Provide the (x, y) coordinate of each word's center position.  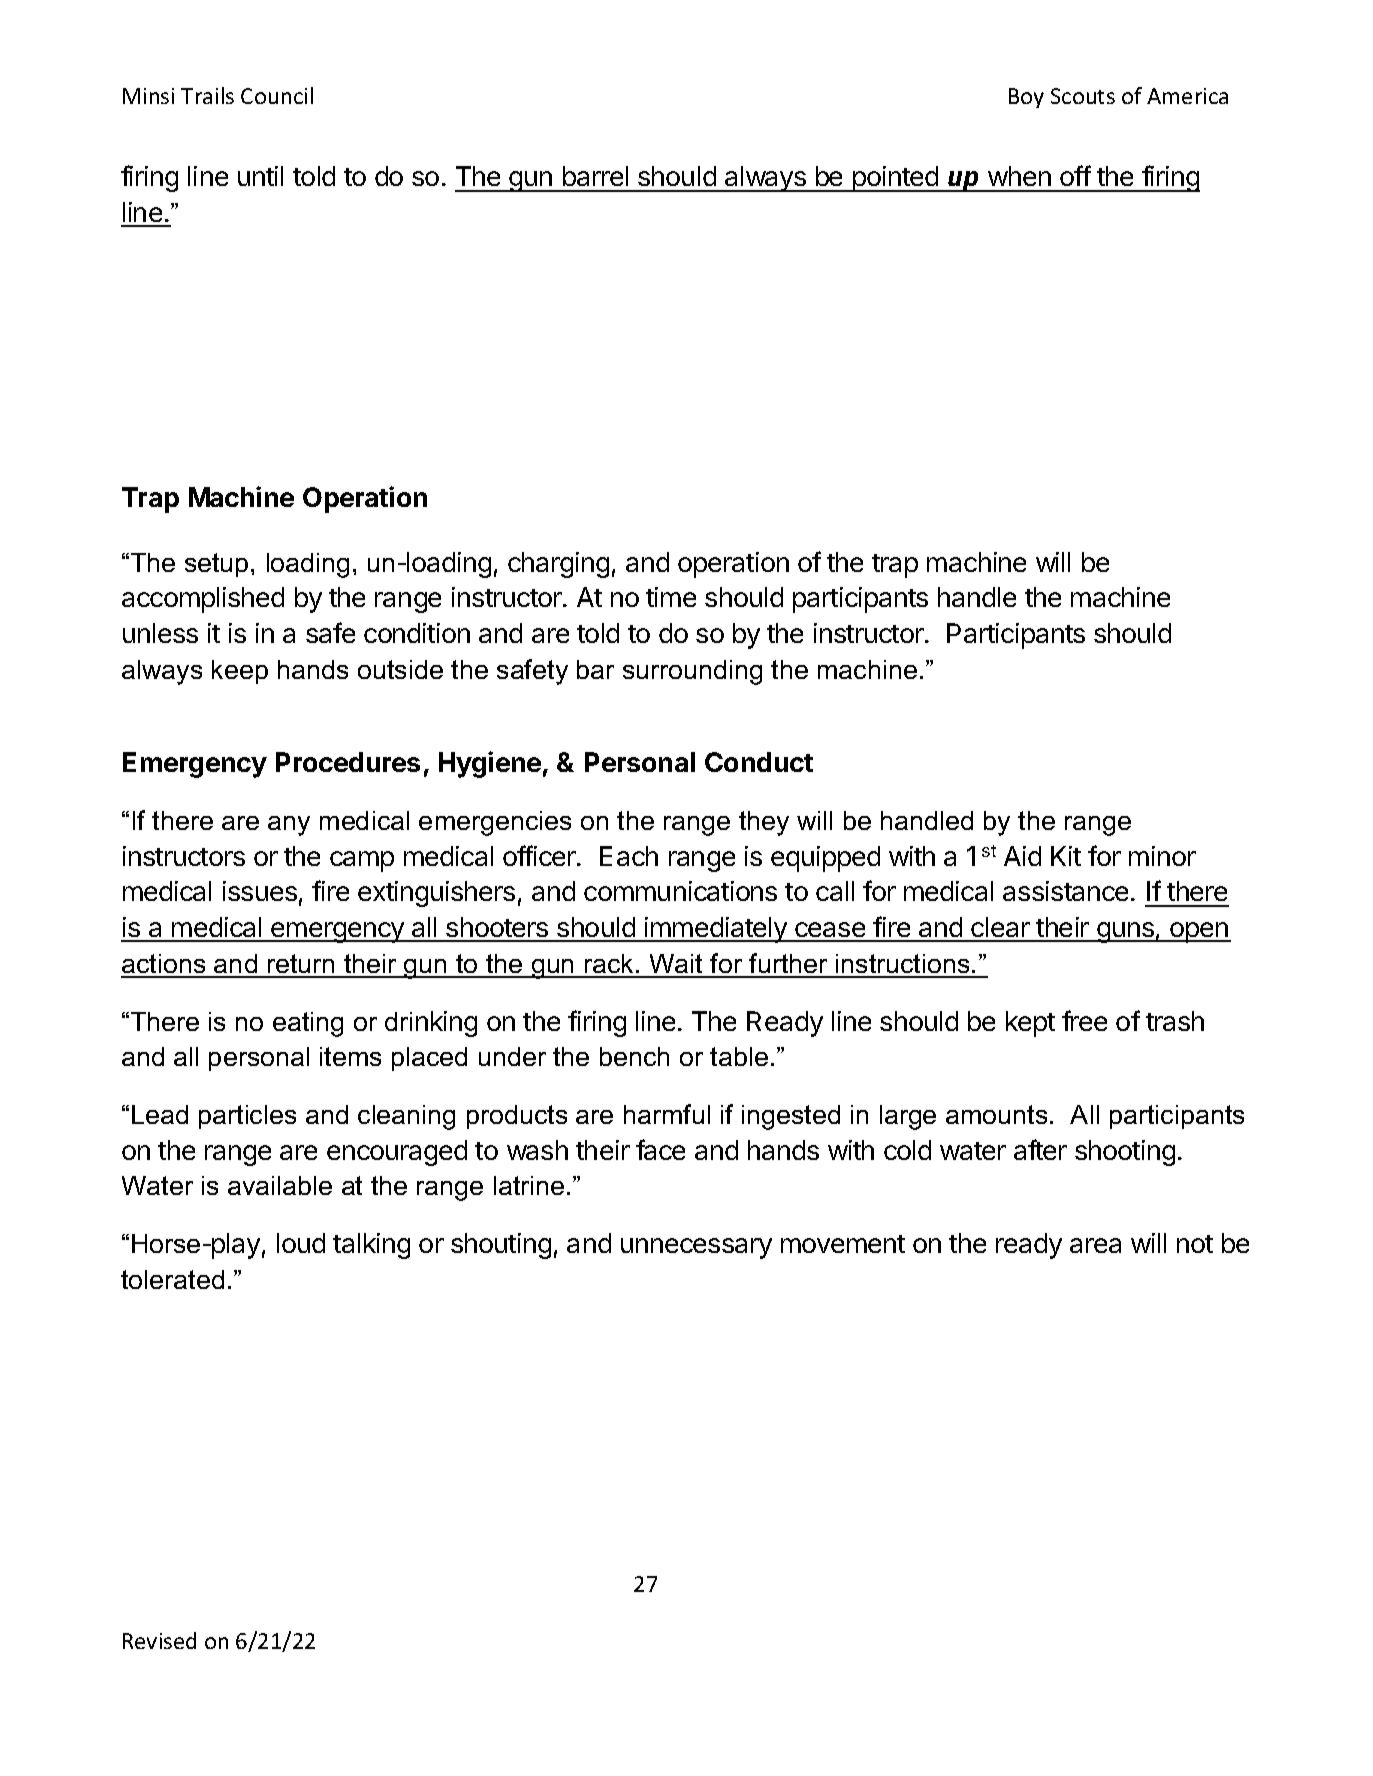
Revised (159, 1640)
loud (301, 1243)
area (1095, 1245)
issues (260, 891)
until (260, 176)
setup (216, 565)
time (671, 597)
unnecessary (696, 1248)
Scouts (1083, 96)
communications (680, 891)
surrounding (692, 672)
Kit (1066, 856)
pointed (895, 179)
